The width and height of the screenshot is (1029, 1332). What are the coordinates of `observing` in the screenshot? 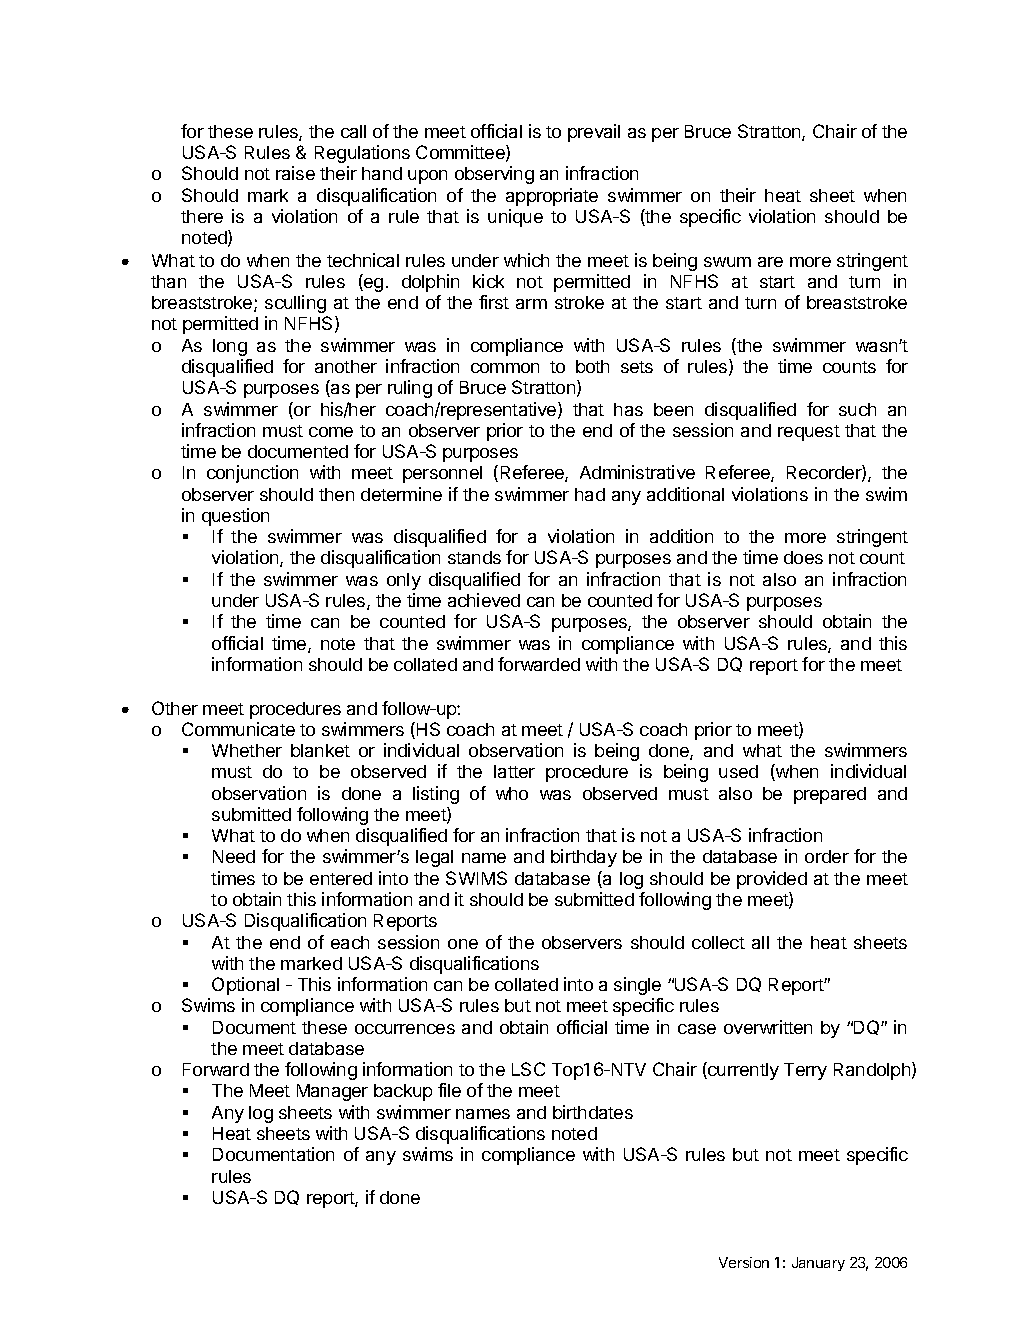 It's located at (494, 175).
